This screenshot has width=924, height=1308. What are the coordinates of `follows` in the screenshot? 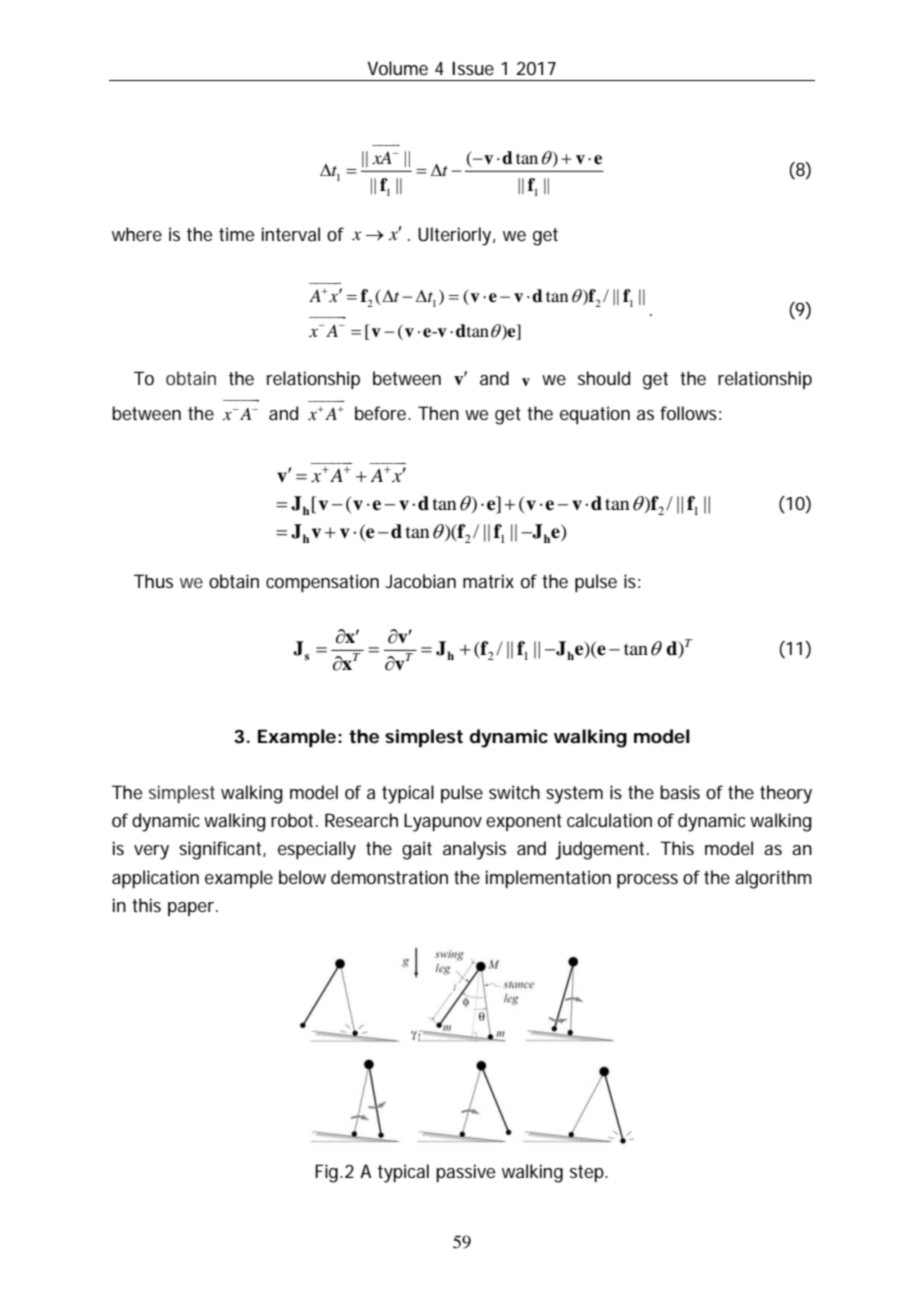 It's located at (688, 413).
